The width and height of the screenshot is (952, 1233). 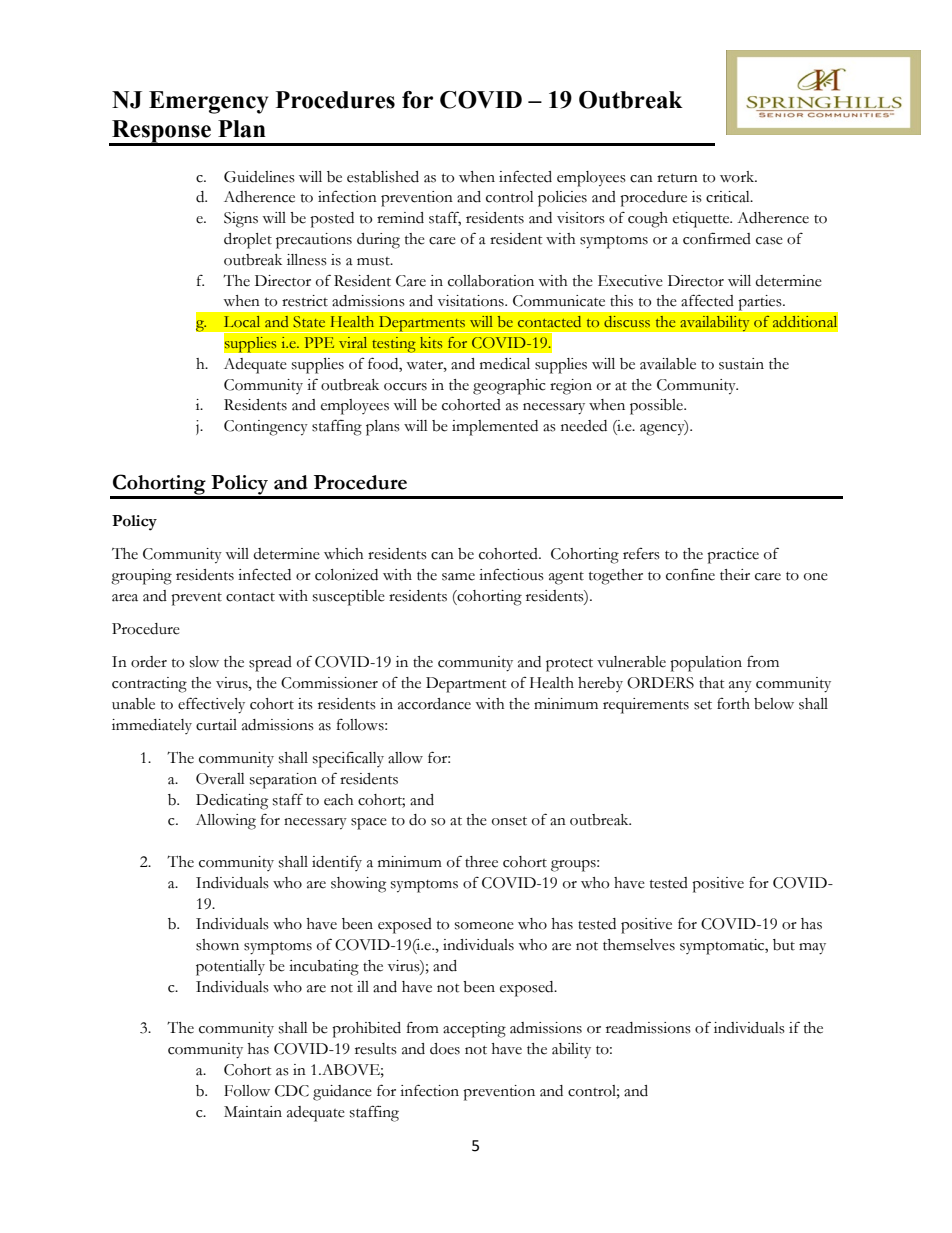 I want to click on work, so click(x=738, y=177).
